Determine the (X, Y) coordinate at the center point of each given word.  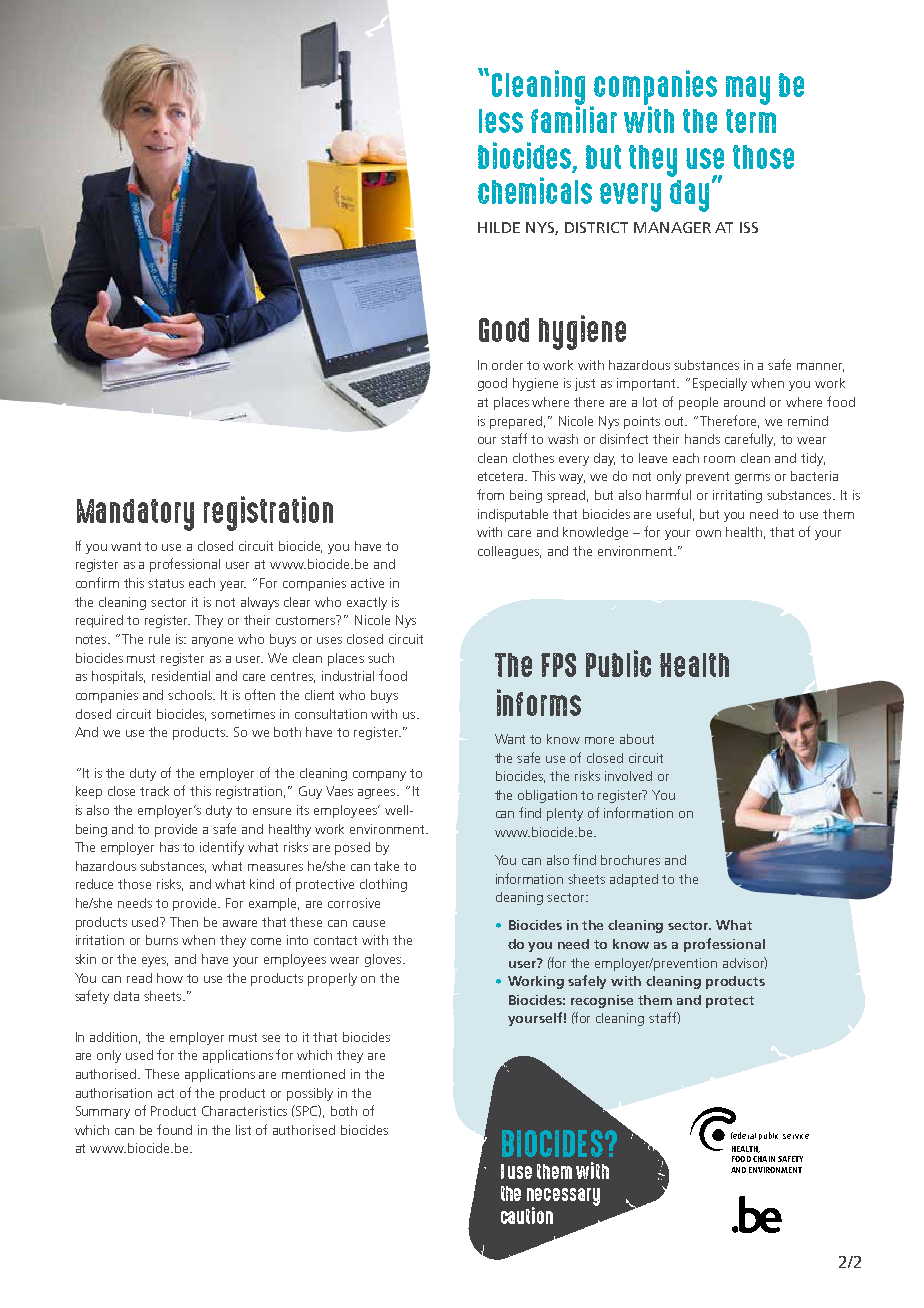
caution (527, 1215)
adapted (634, 880)
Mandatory (135, 515)
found (174, 1129)
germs (752, 479)
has (169, 847)
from (490, 494)
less (501, 121)
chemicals (535, 190)
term (751, 121)
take (386, 866)
